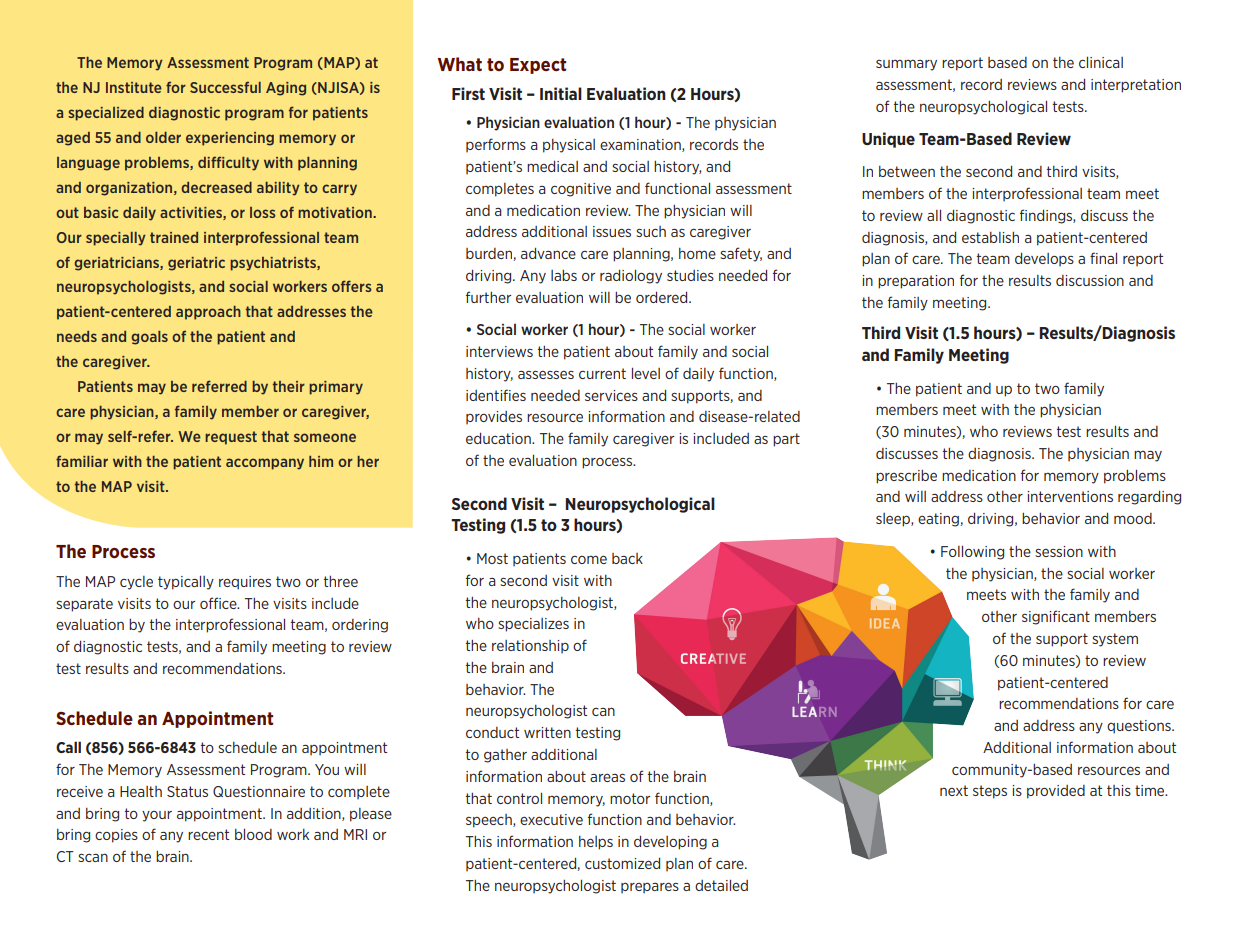  I want to click on Initial, so click(561, 93).
